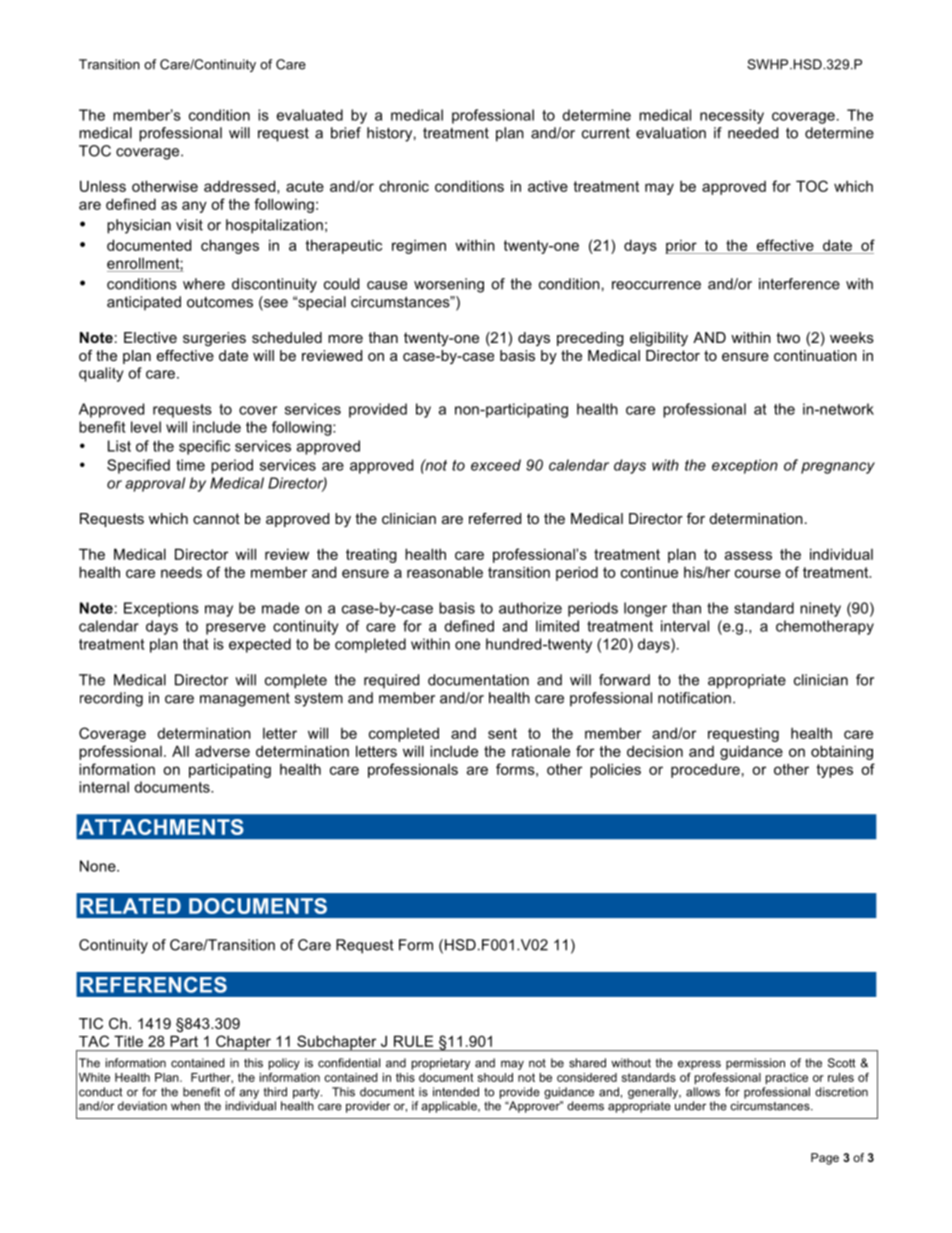 The image size is (952, 1233). What do you see at coordinates (705, 771) in the screenshot?
I see `procedure` at bounding box center [705, 771].
